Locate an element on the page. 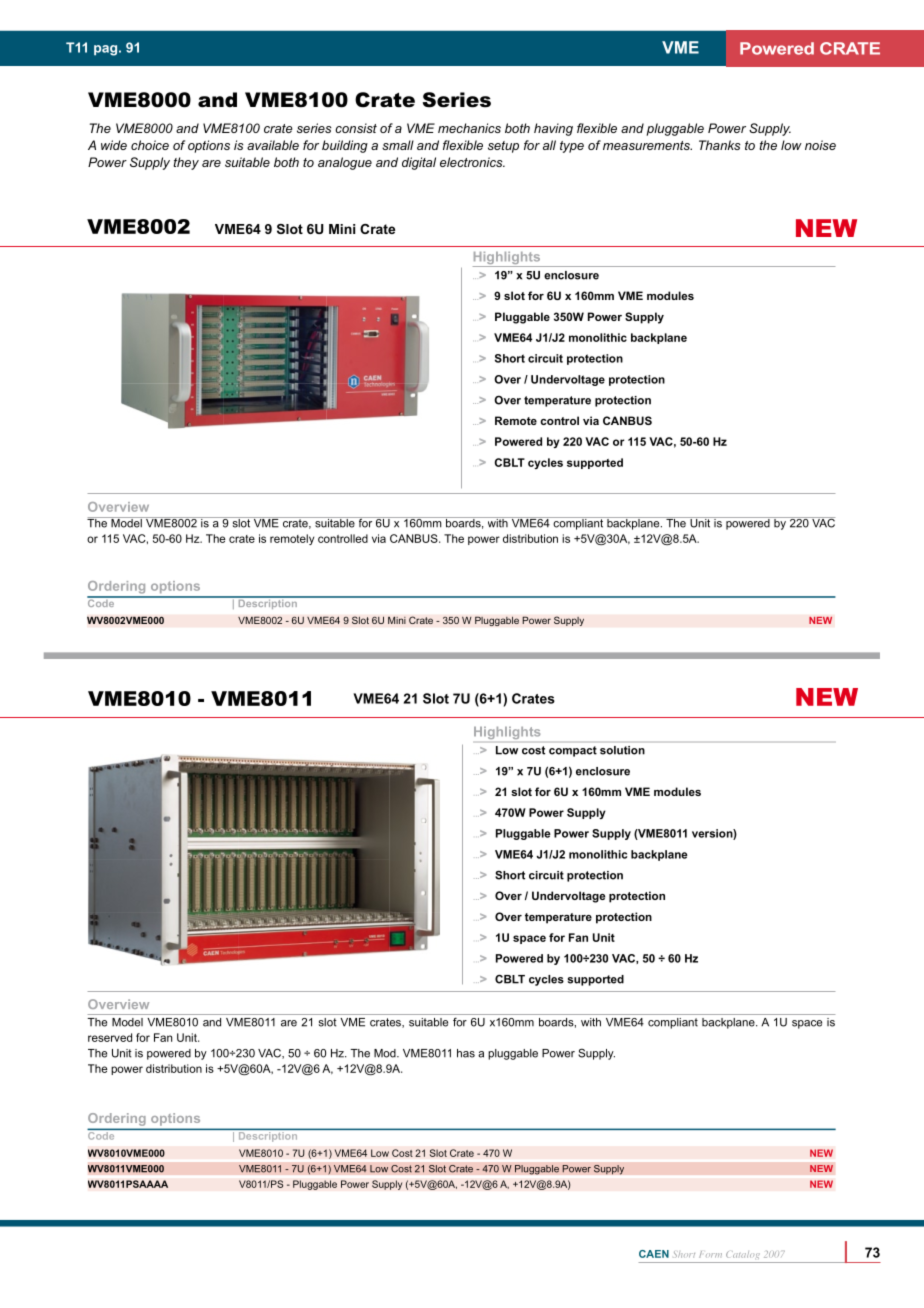 The height and width of the page is (1308, 924). CAEN is located at coordinates (654, 1254).
